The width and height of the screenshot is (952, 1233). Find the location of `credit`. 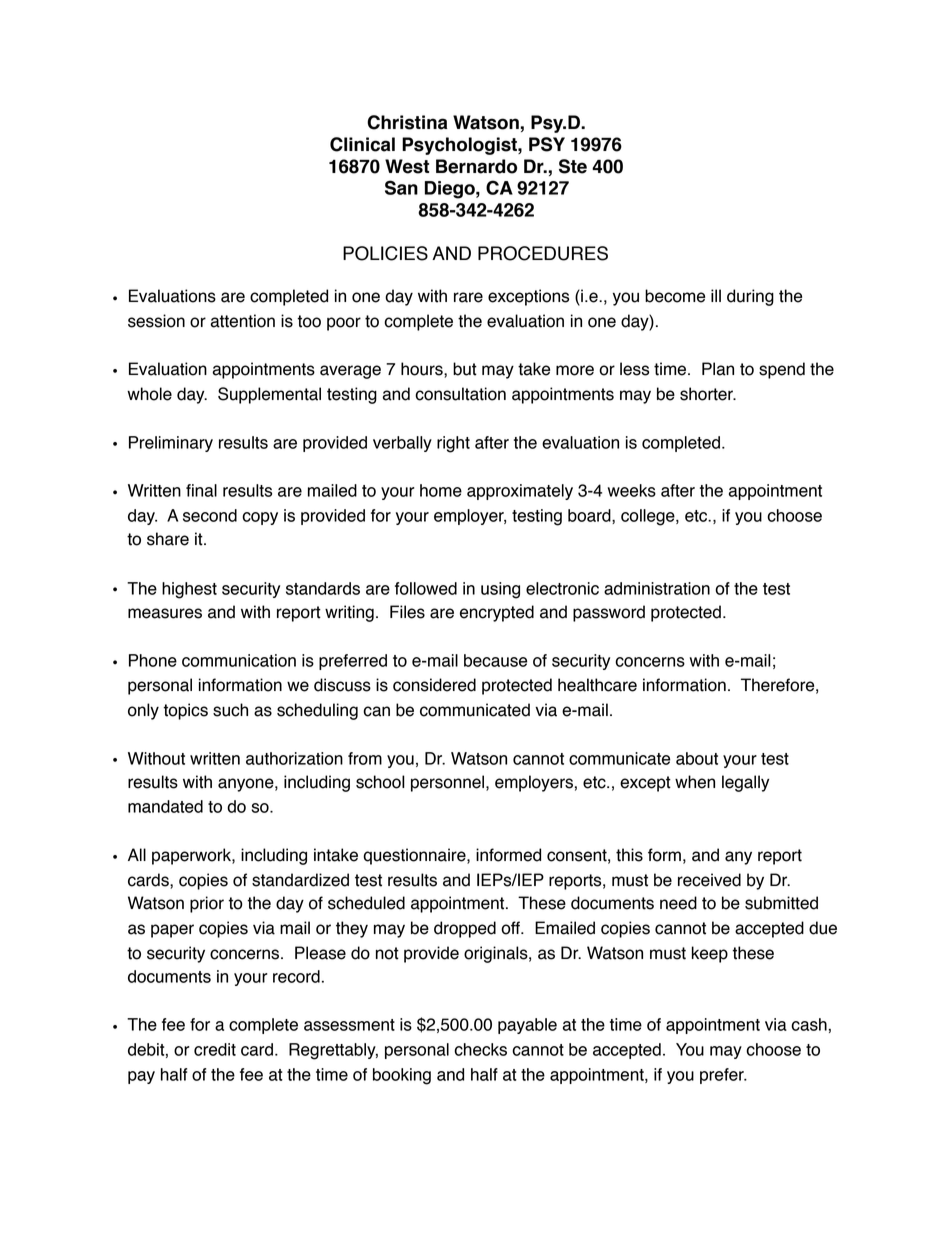

credit is located at coordinates (215, 1049).
